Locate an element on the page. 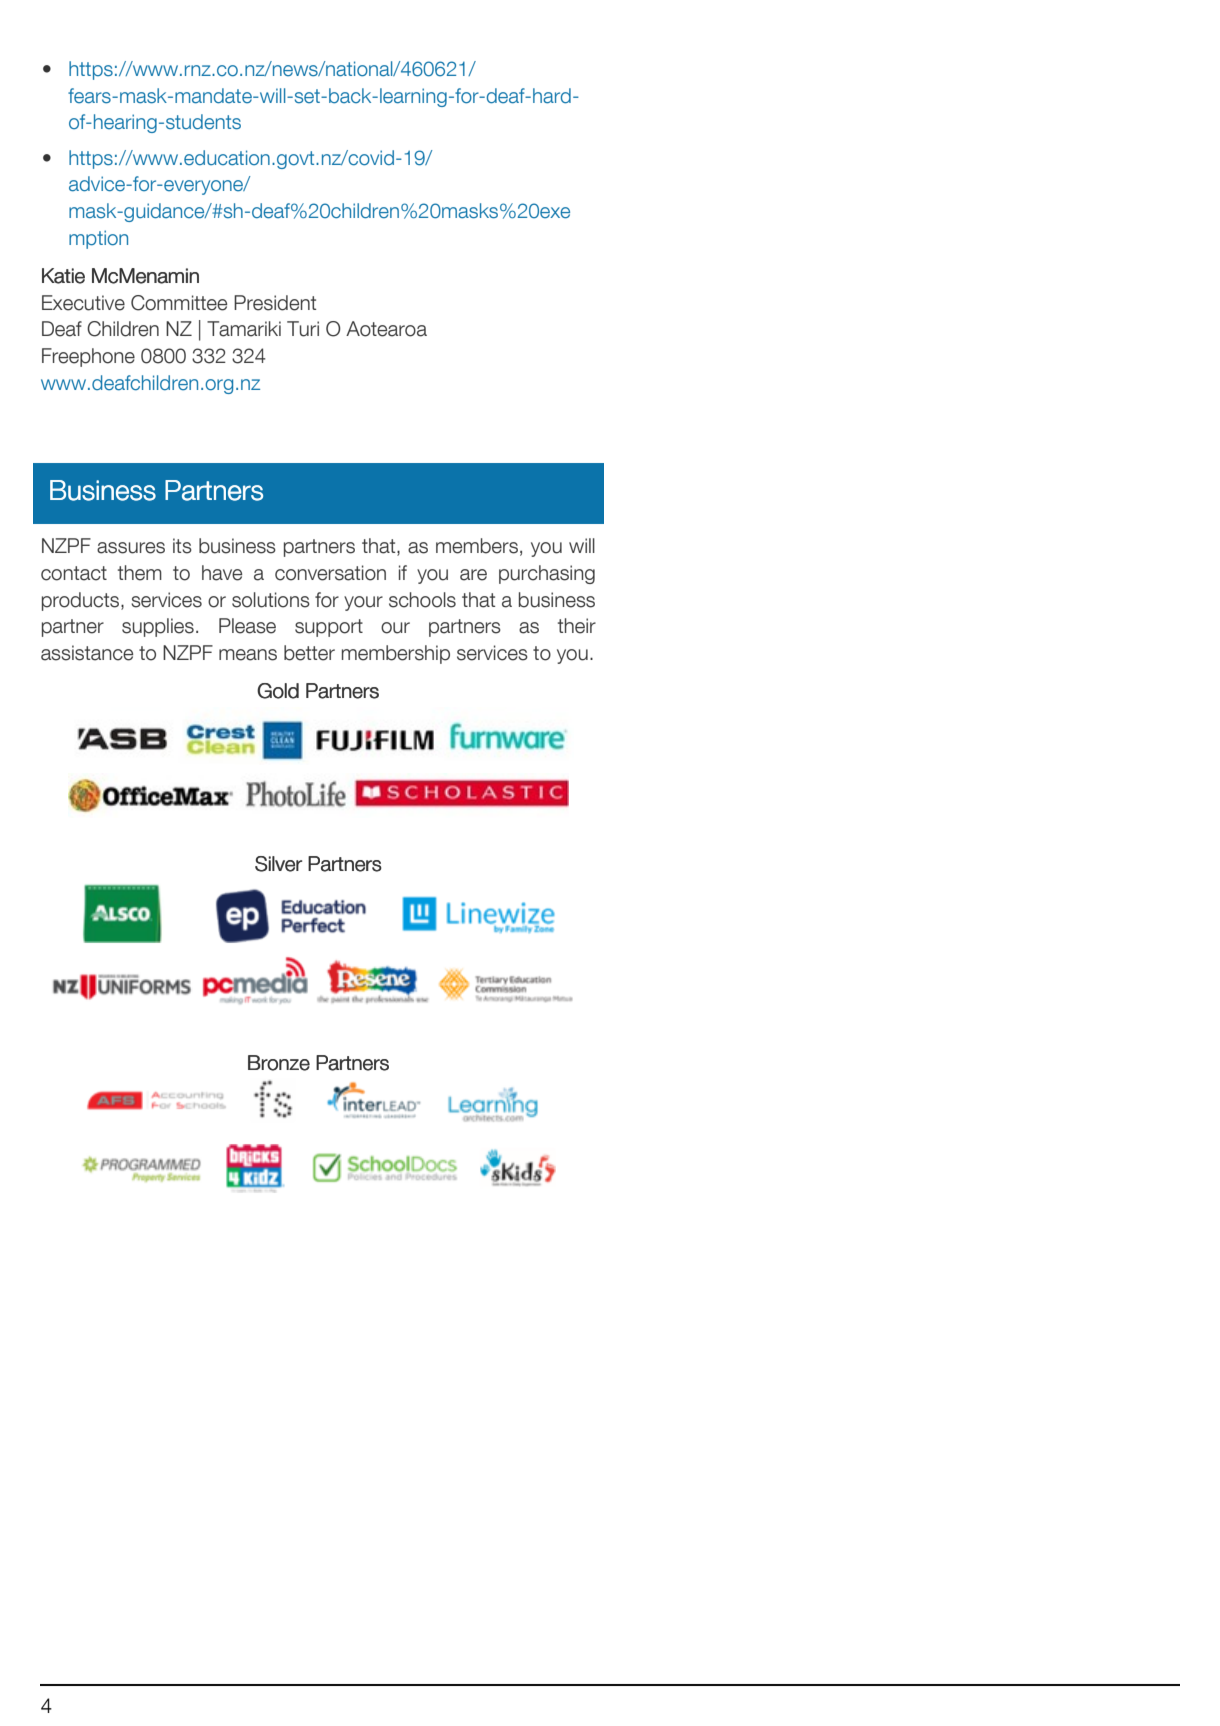 The height and width of the document is (1726, 1220). Aotearoa is located at coordinates (386, 329).
